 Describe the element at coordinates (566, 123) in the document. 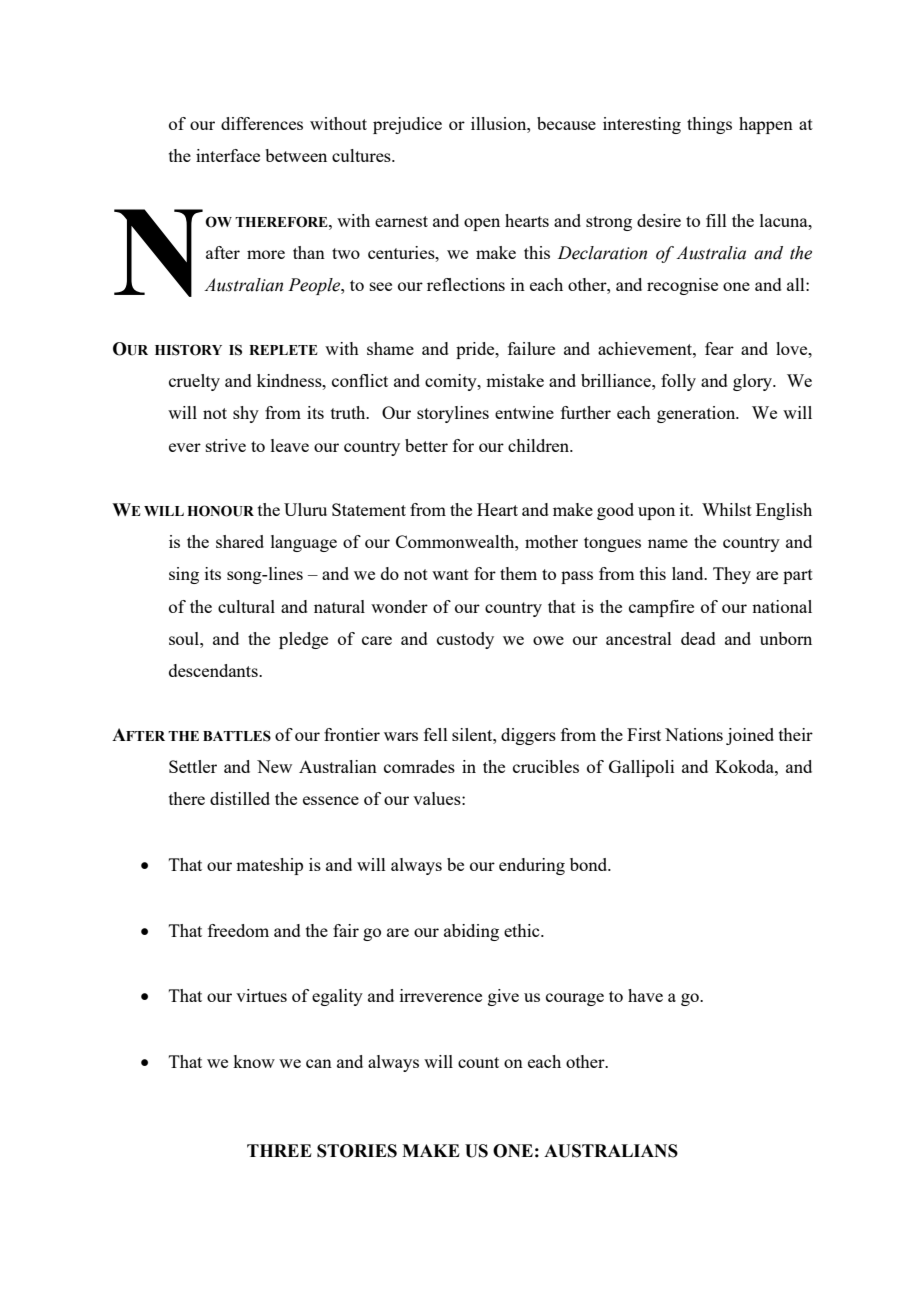

I see `because` at that location.
